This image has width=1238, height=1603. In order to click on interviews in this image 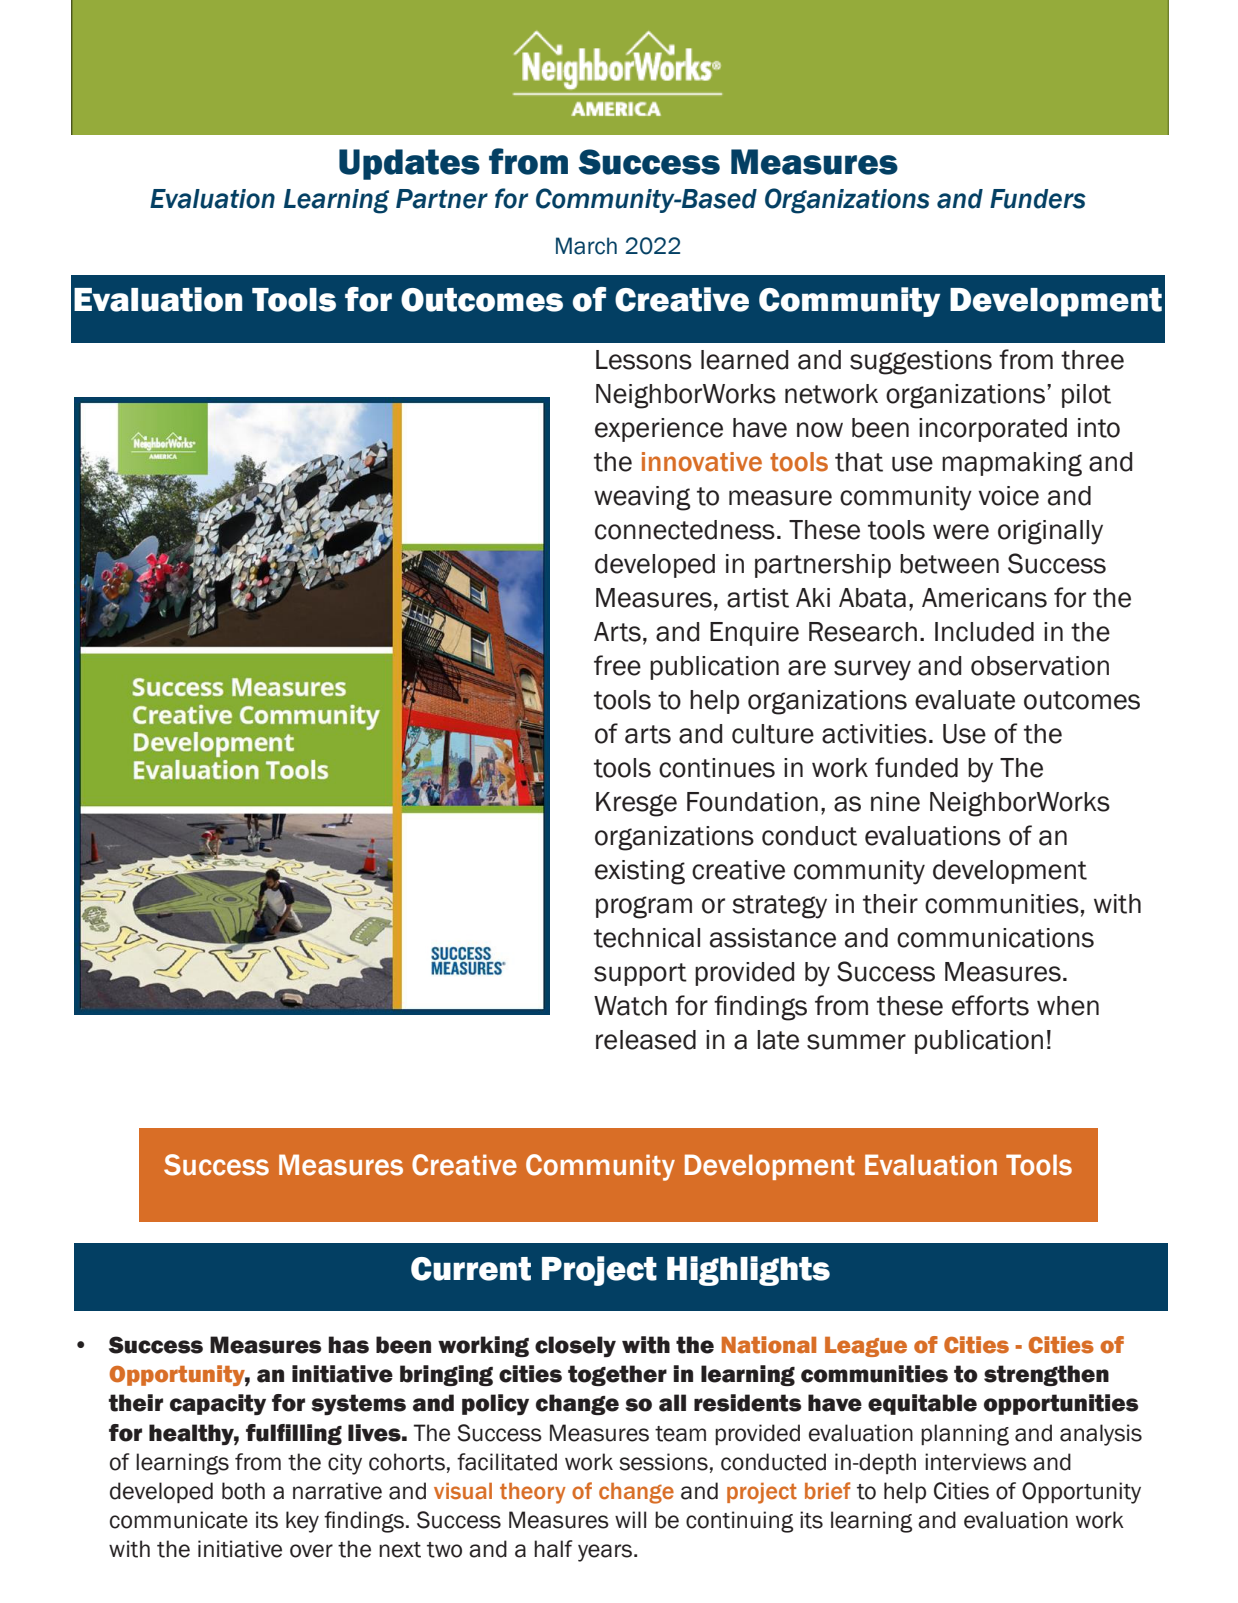, I will do `click(976, 1462)`.
